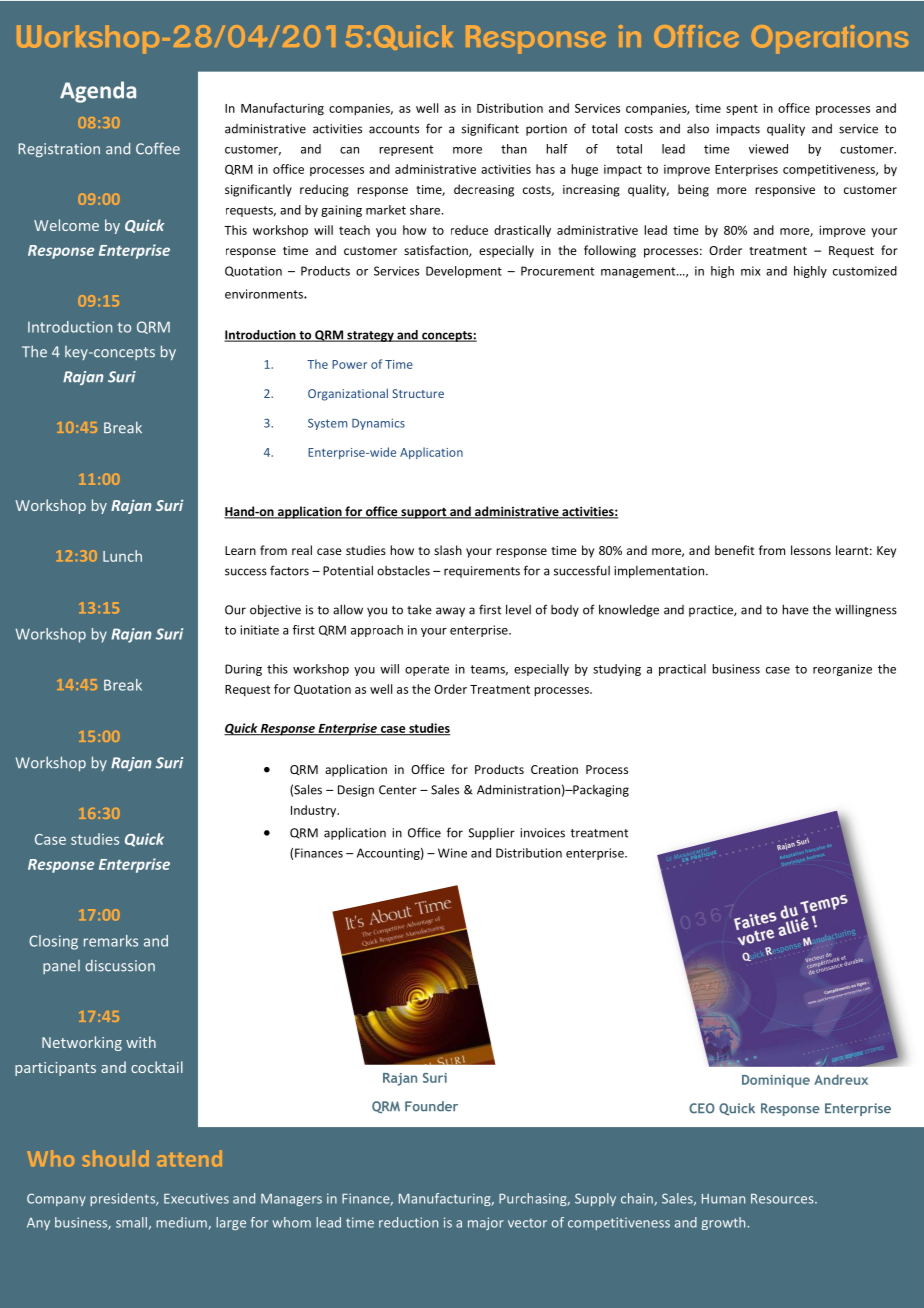 The image size is (924, 1308). Describe the element at coordinates (394, 129) in the screenshot. I see `accounts` at that location.
